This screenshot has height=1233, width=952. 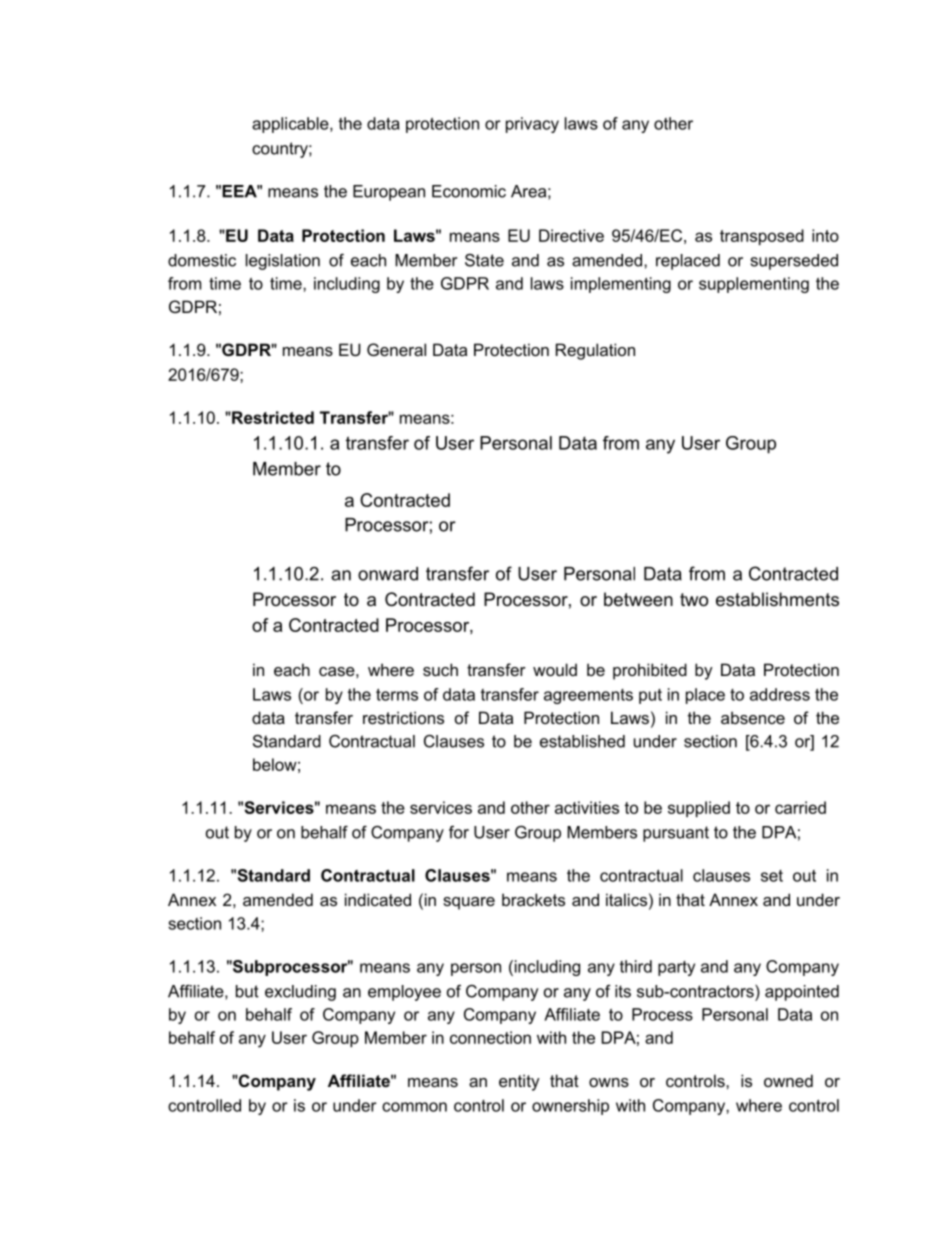 What do you see at coordinates (300, 993) in the screenshot?
I see `excluding` at bounding box center [300, 993].
